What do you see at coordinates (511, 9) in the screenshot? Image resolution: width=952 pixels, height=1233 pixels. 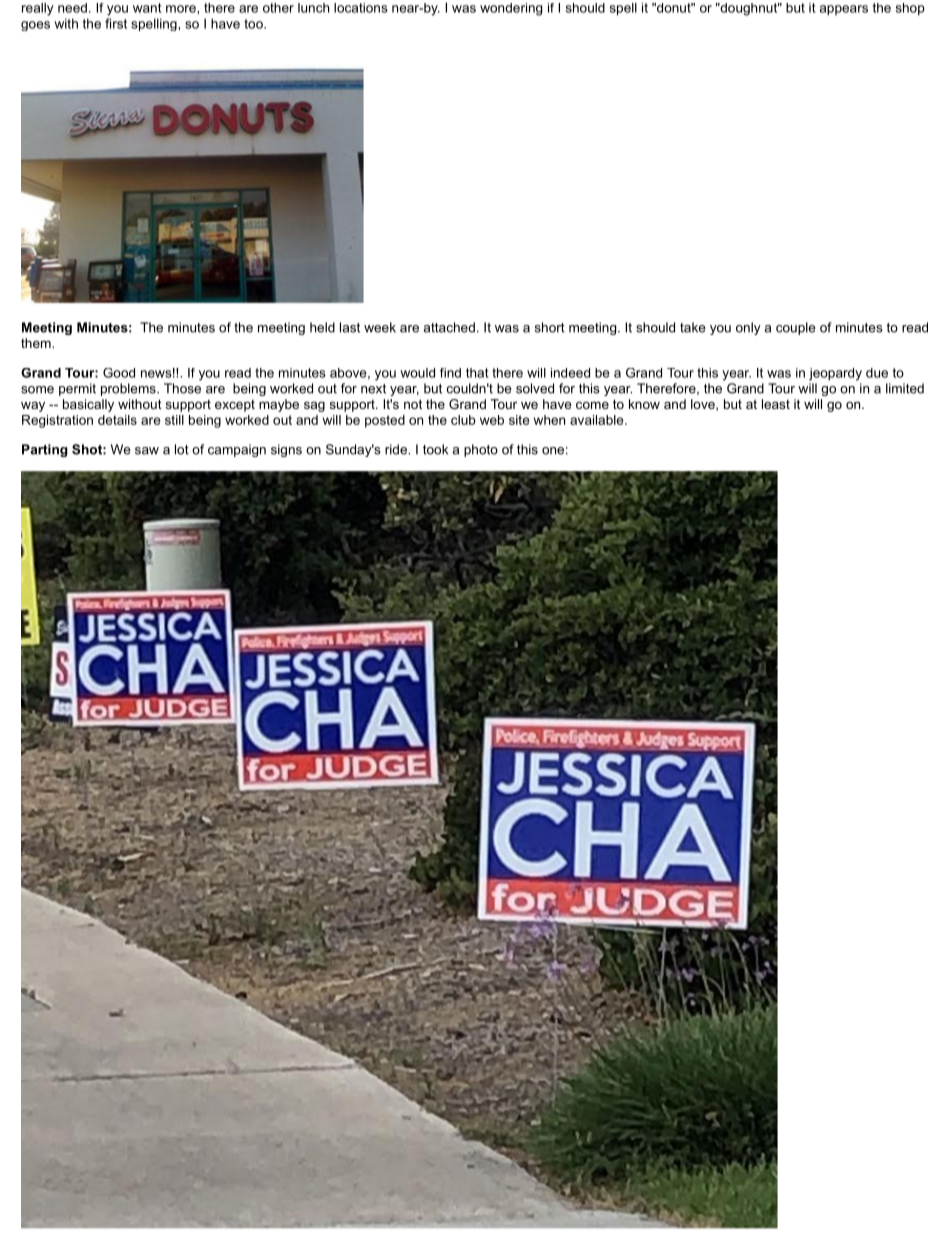 I see `wondering` at bounding box center [511, 9].
